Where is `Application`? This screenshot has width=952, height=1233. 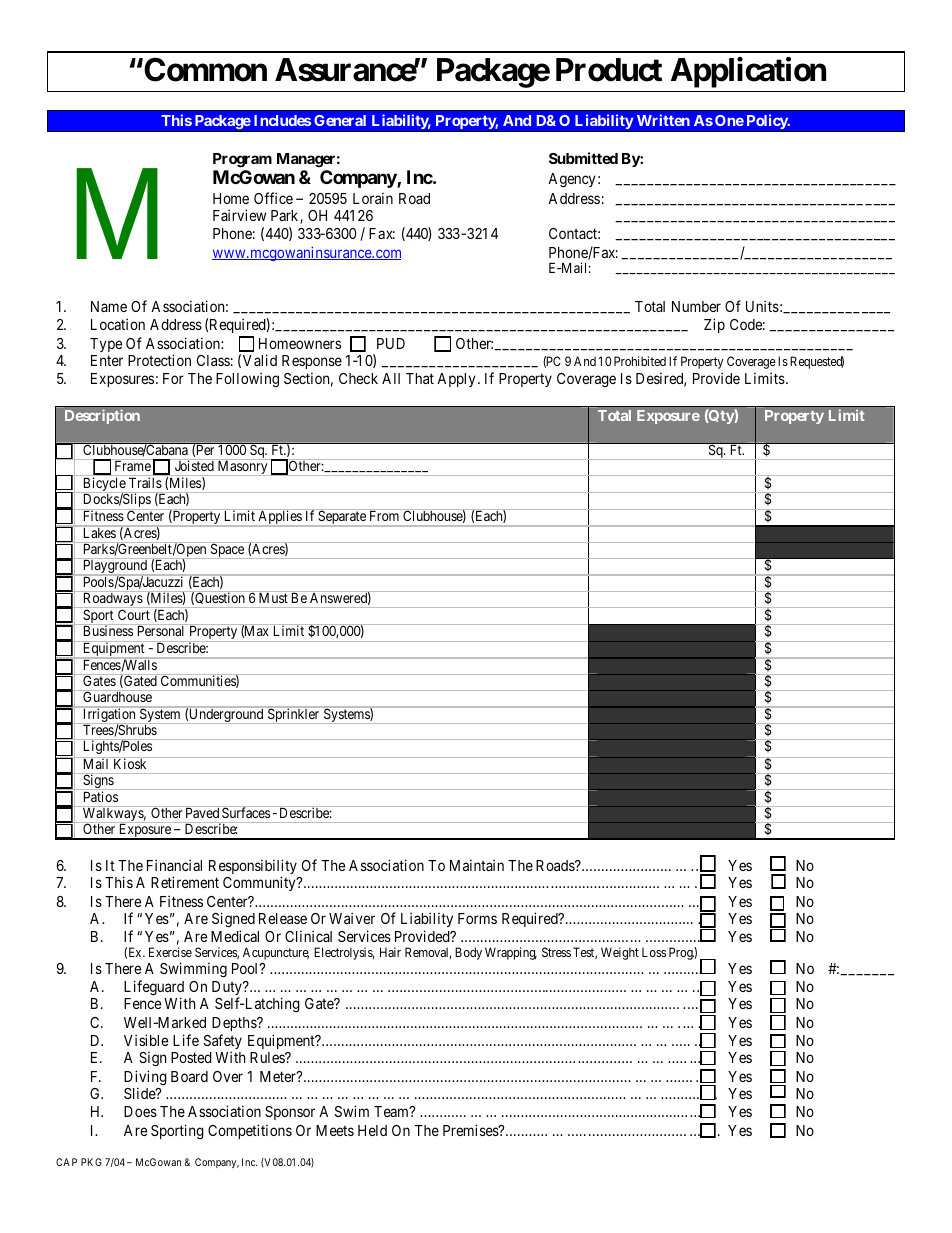
Application is located at coordinates (748, 72).
